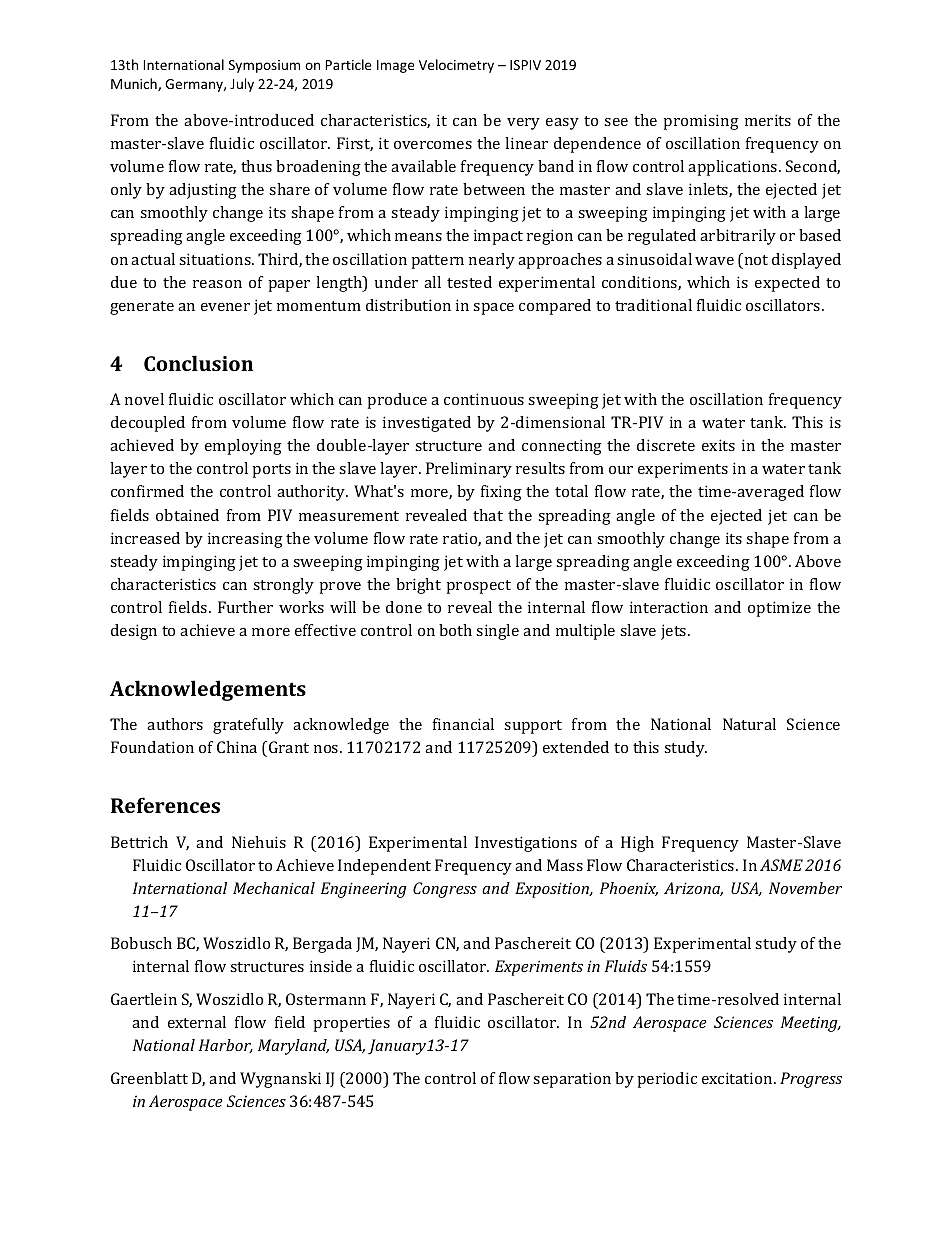  Describe the element at coordinates (738, 1078) in the screenshot. I see `excitation` at that location.
